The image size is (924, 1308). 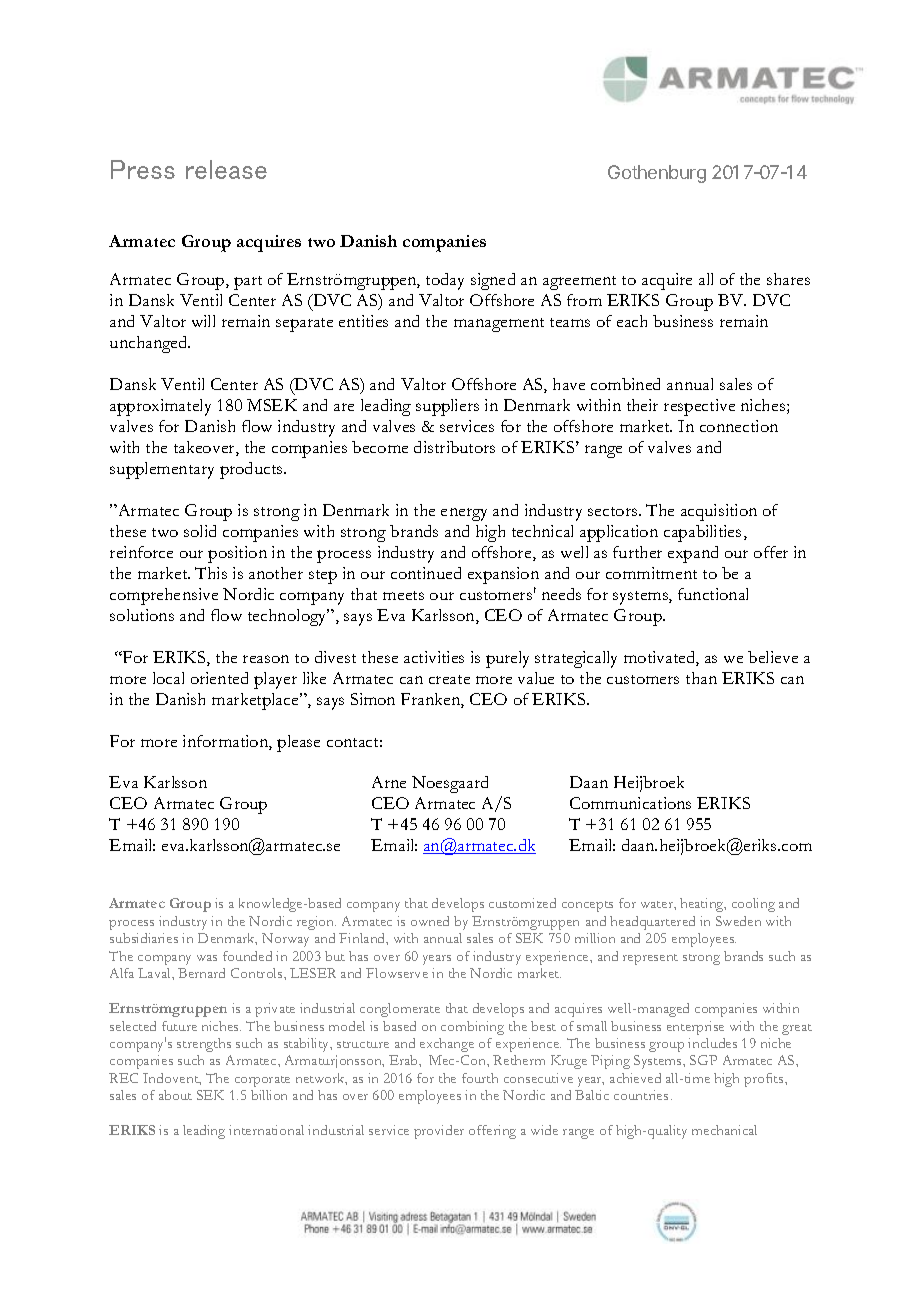 I want to click on activities, so click(x=434, y=657).
